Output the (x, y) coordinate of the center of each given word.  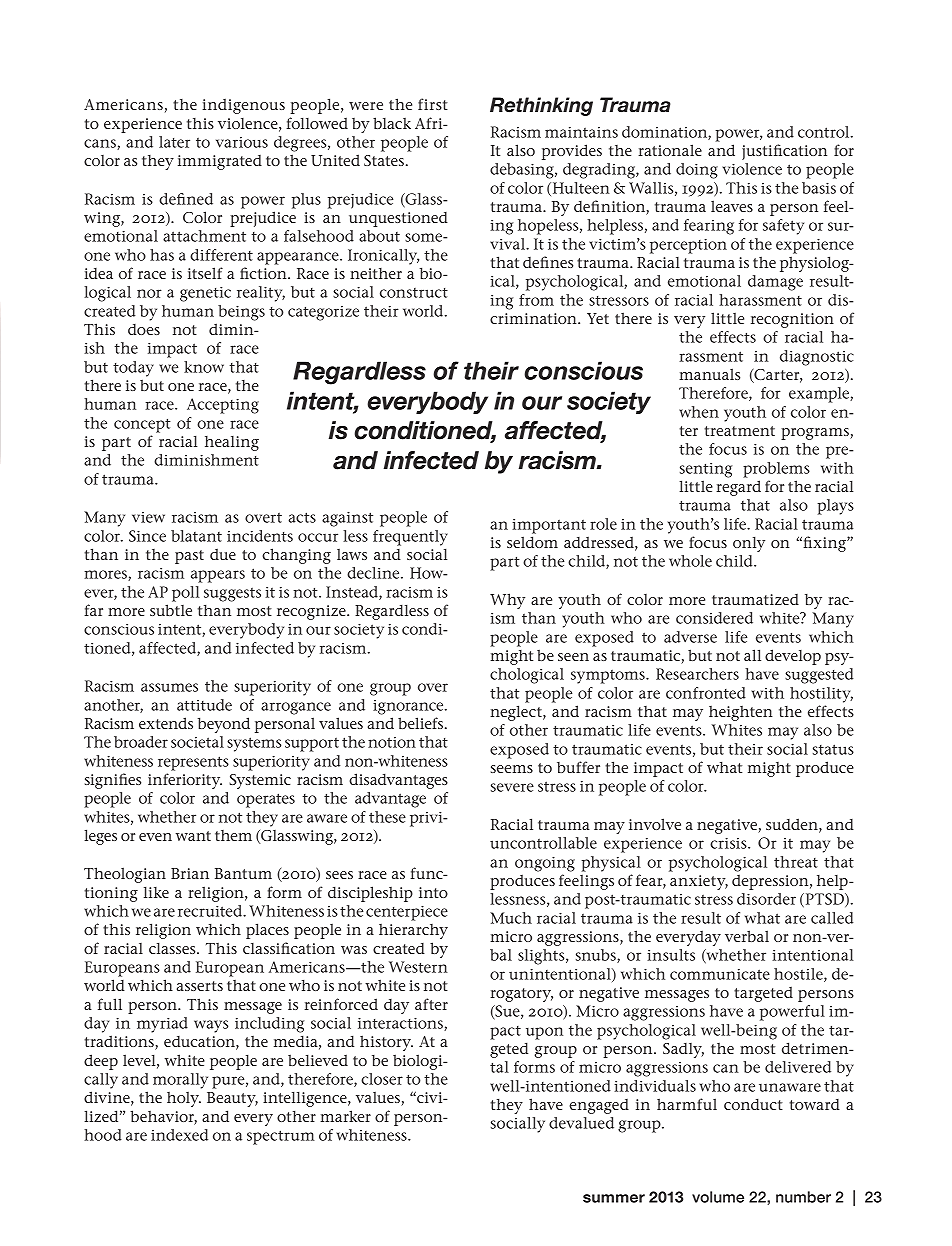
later (174, 142)
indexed (179, 1135)
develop (793, 657)
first (433, 104)
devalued (581, 1123)
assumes (169, 687)
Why (507, 601)
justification (784, 152)
